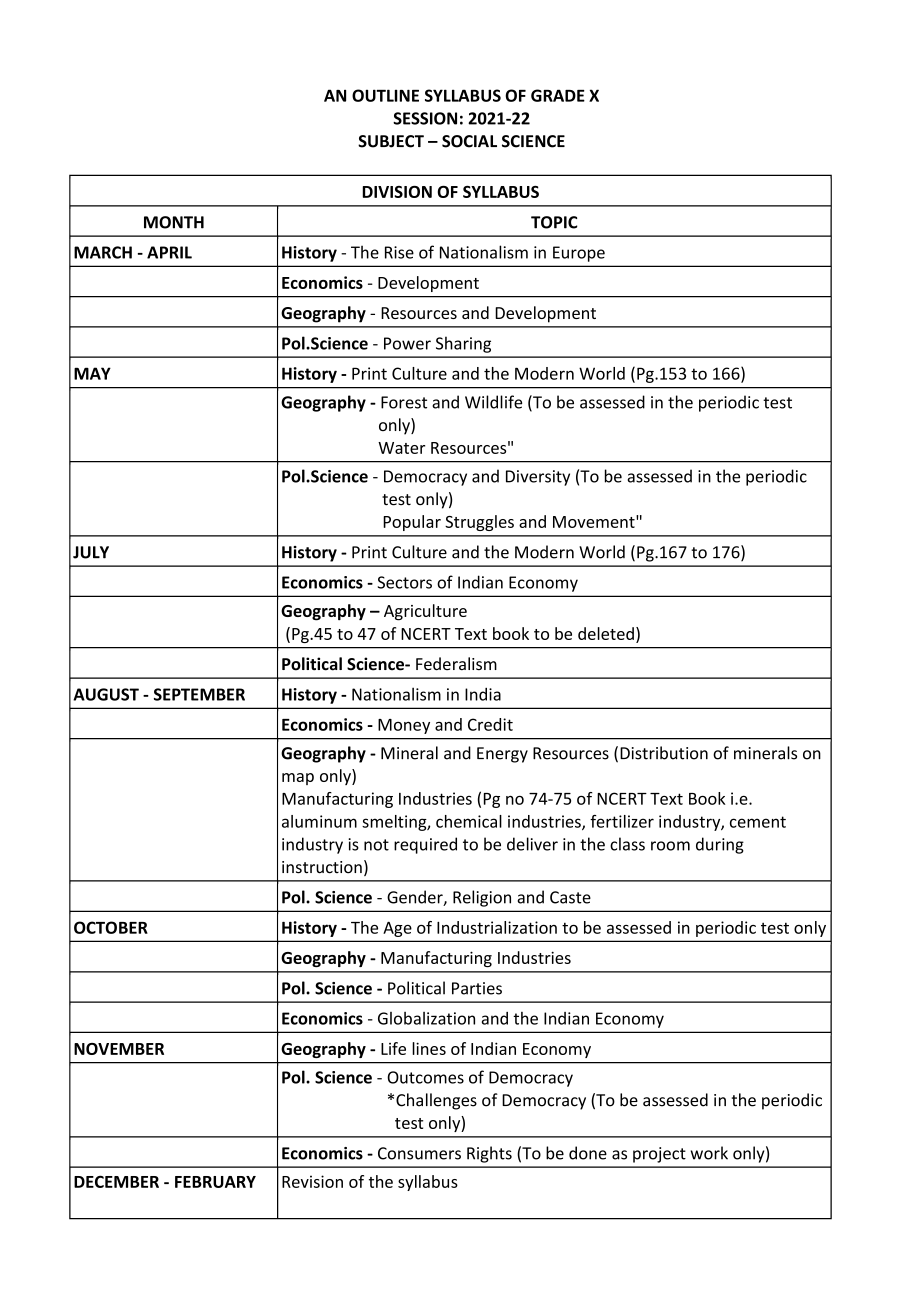  Describe the element at coordinates (404, 726) in the screenshot. I see `Money` at that location.
